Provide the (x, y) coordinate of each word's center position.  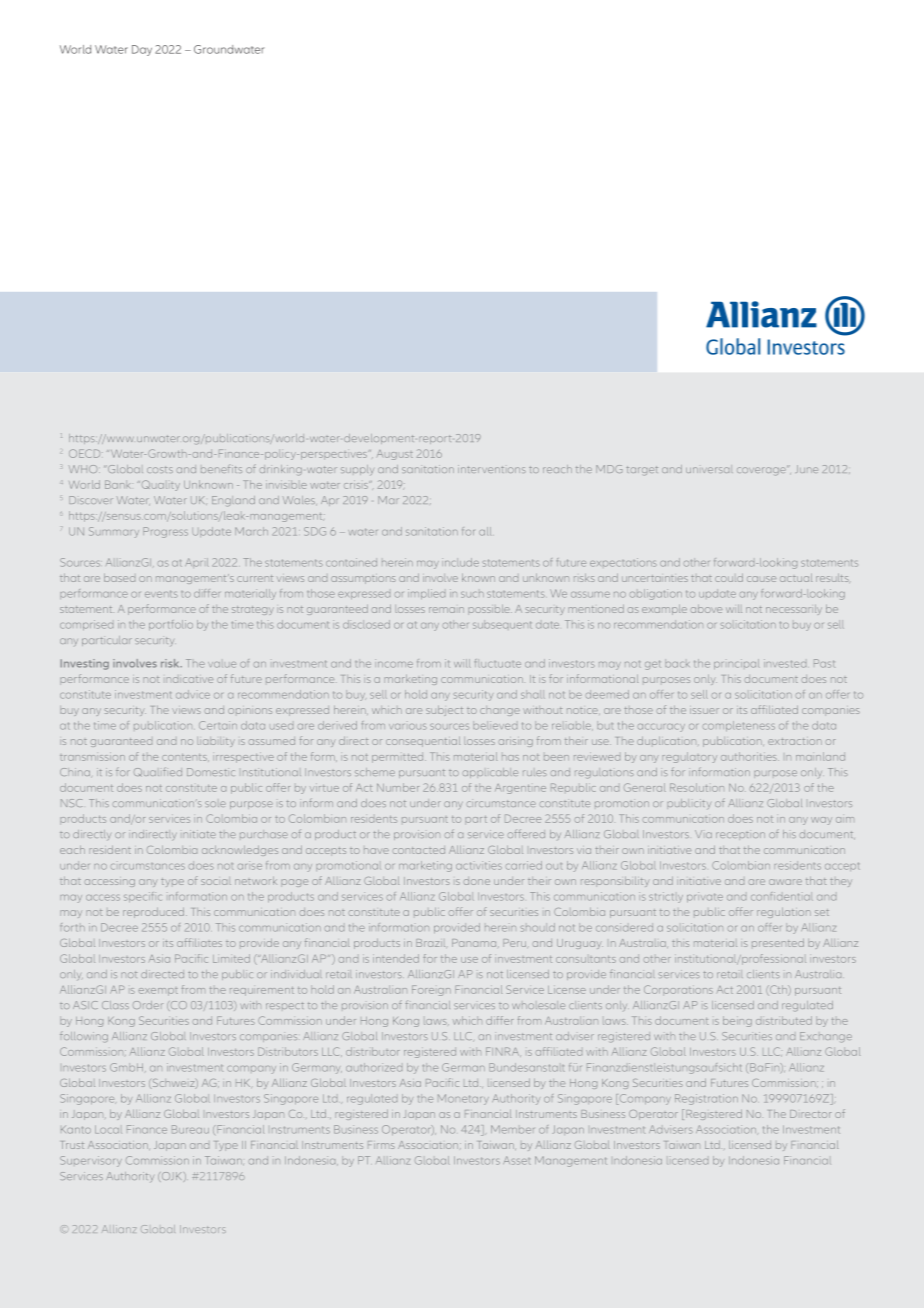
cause (761, 579)
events (161, 594)
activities (479, 865)
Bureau (190, 1129)
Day (142, 50)
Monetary (463, 1099)
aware (785, 882)
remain (446, 610)
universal (709, 469)
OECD (86, 453)
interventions (492, 469)
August (395, 455)
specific (143, 897)
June (807, 469)
